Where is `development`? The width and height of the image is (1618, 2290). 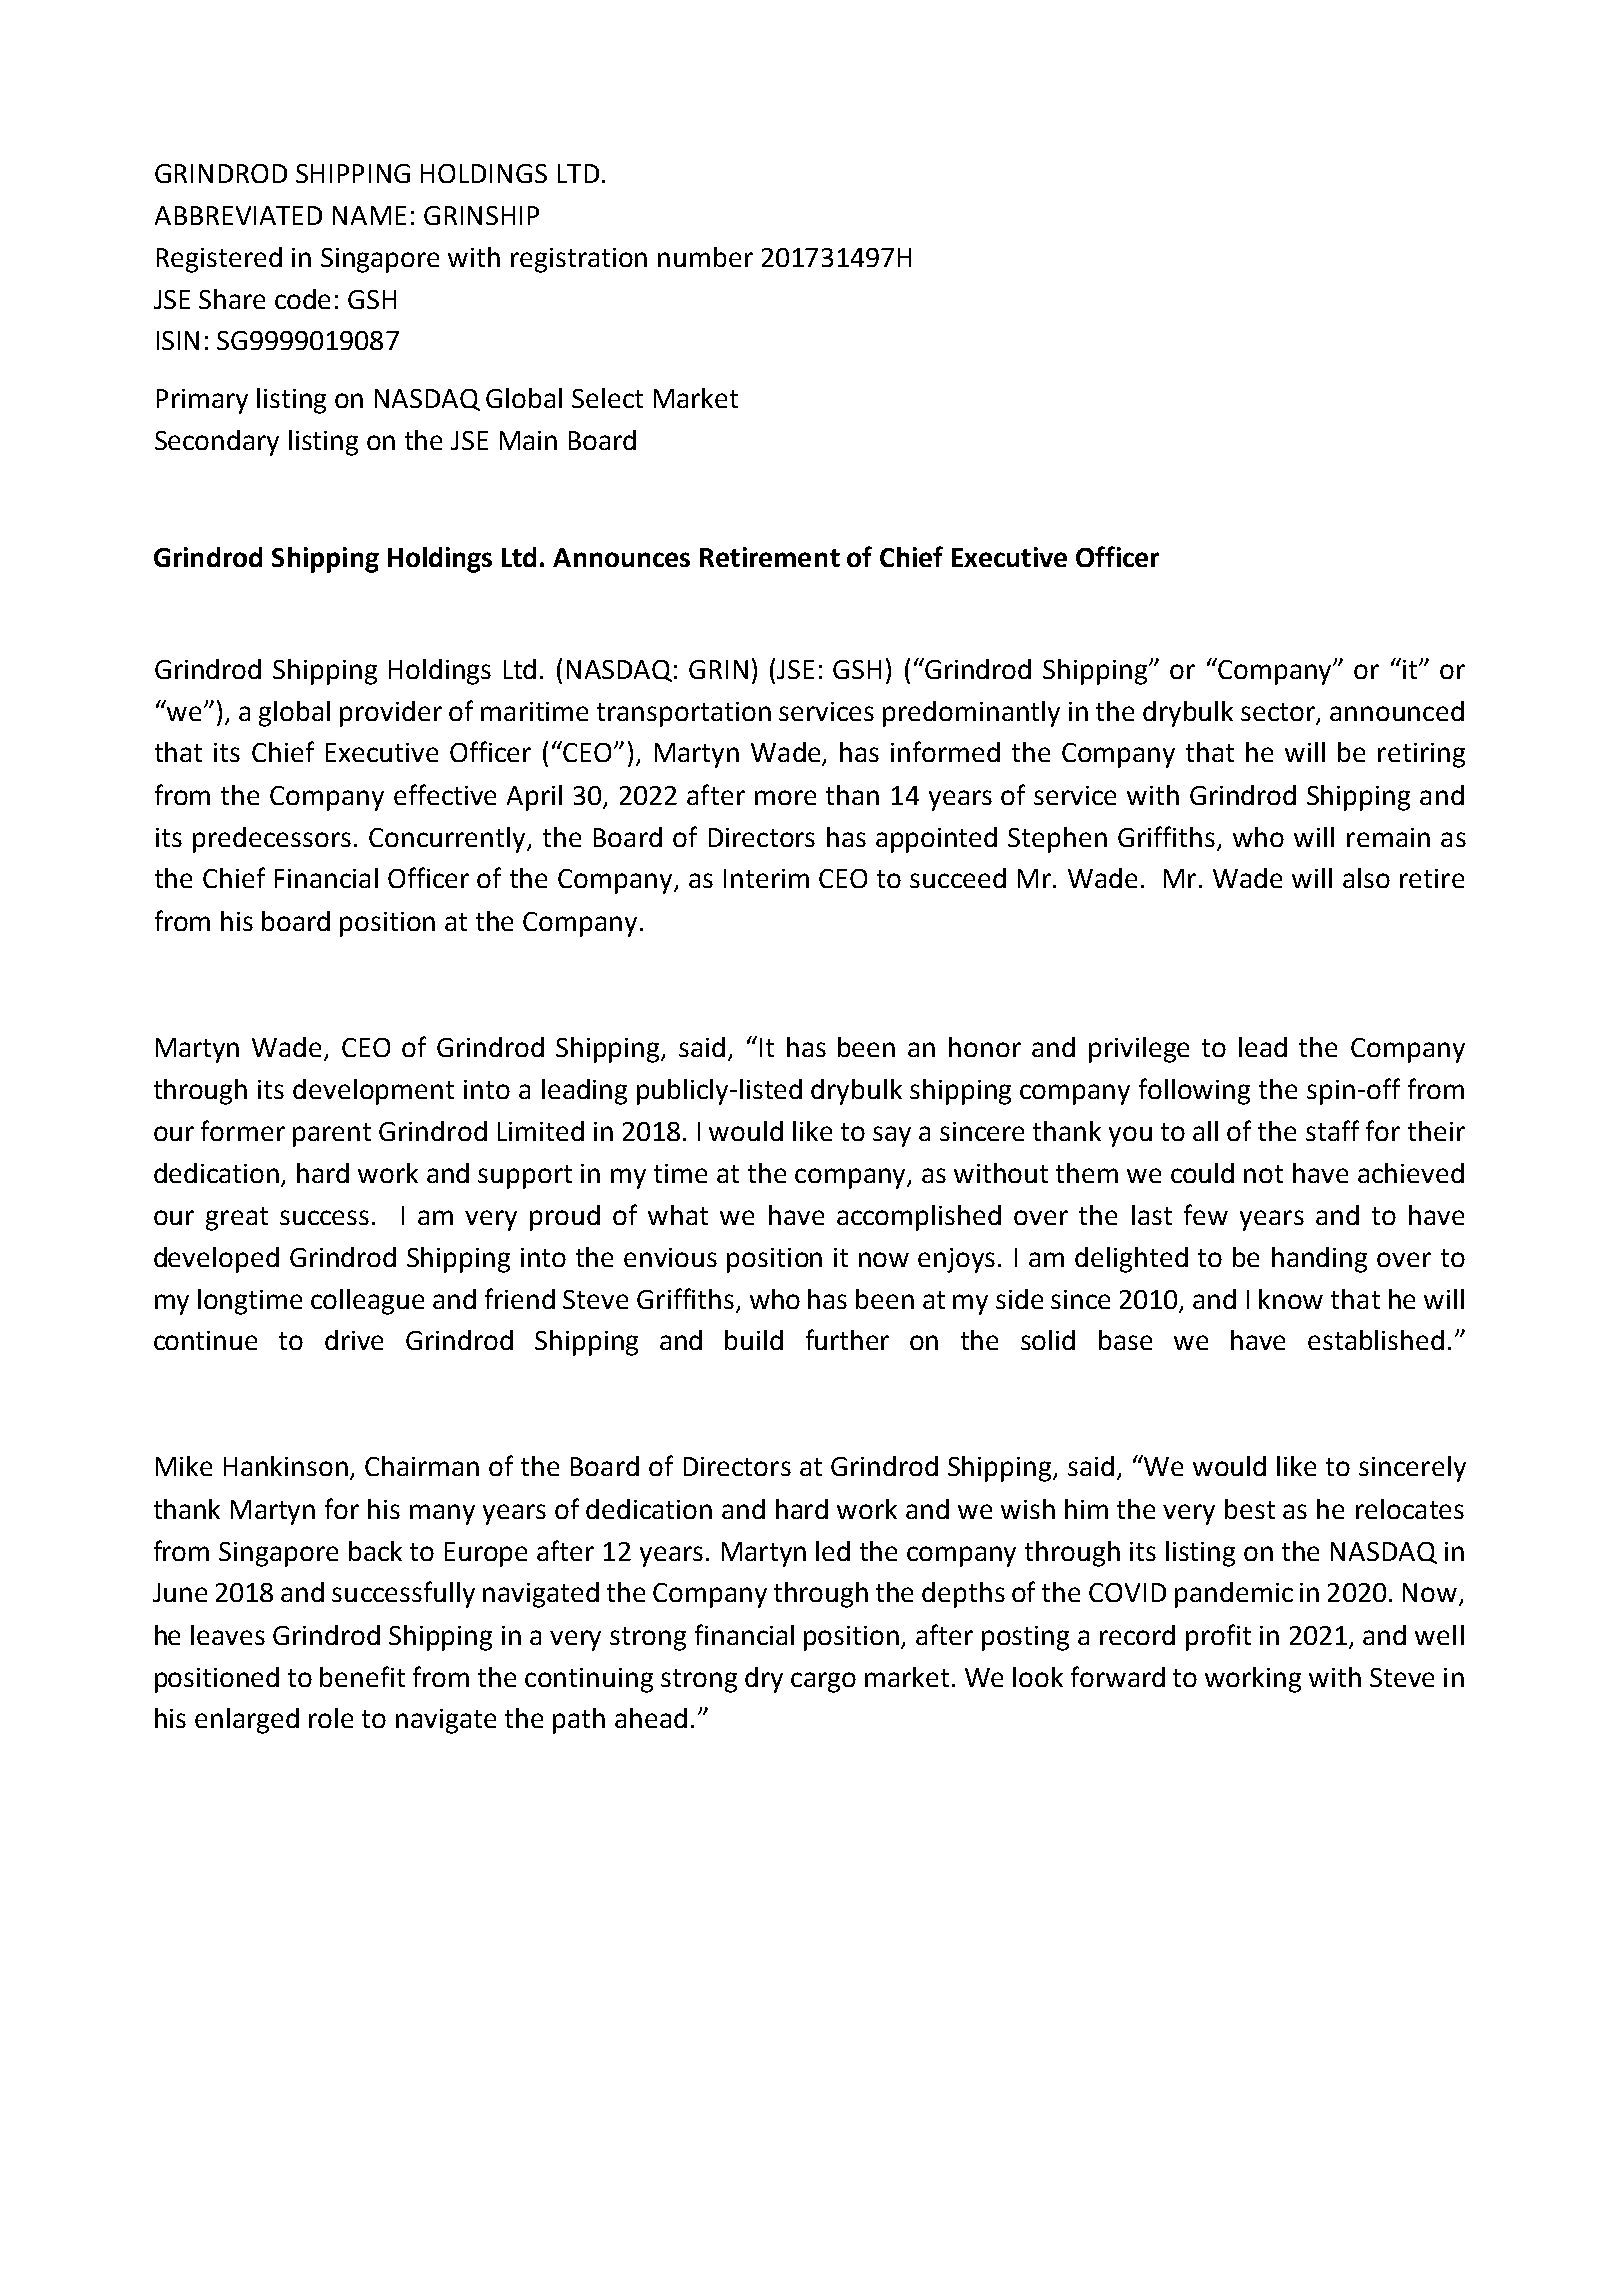
development is located at coordinates (373, 1092).
